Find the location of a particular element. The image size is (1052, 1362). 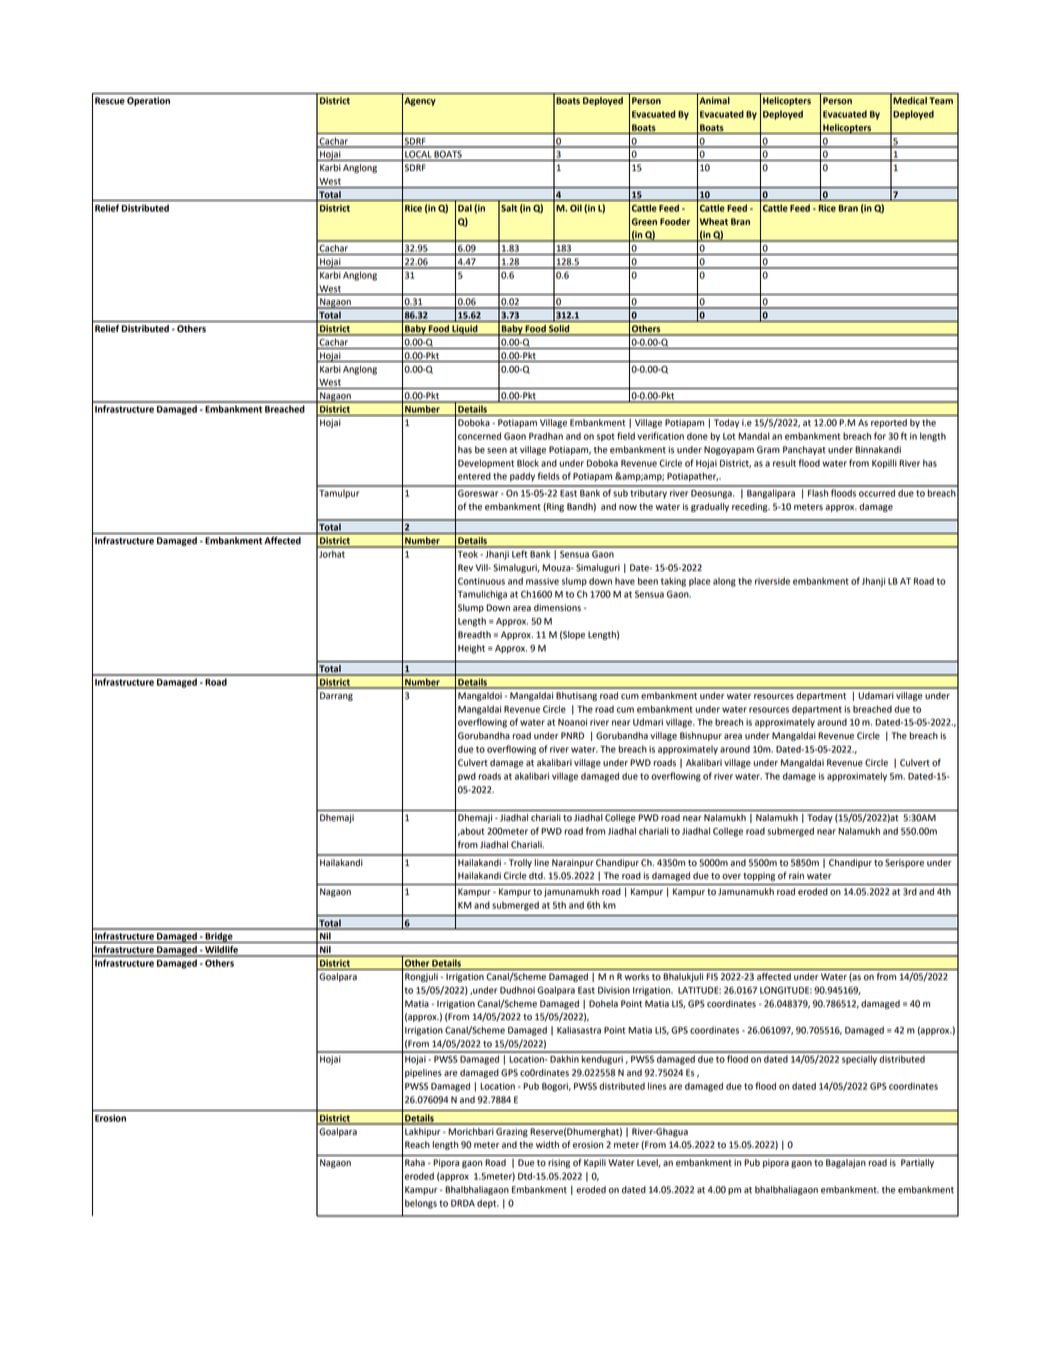

belongs is located at coordinates (421, 1204).
